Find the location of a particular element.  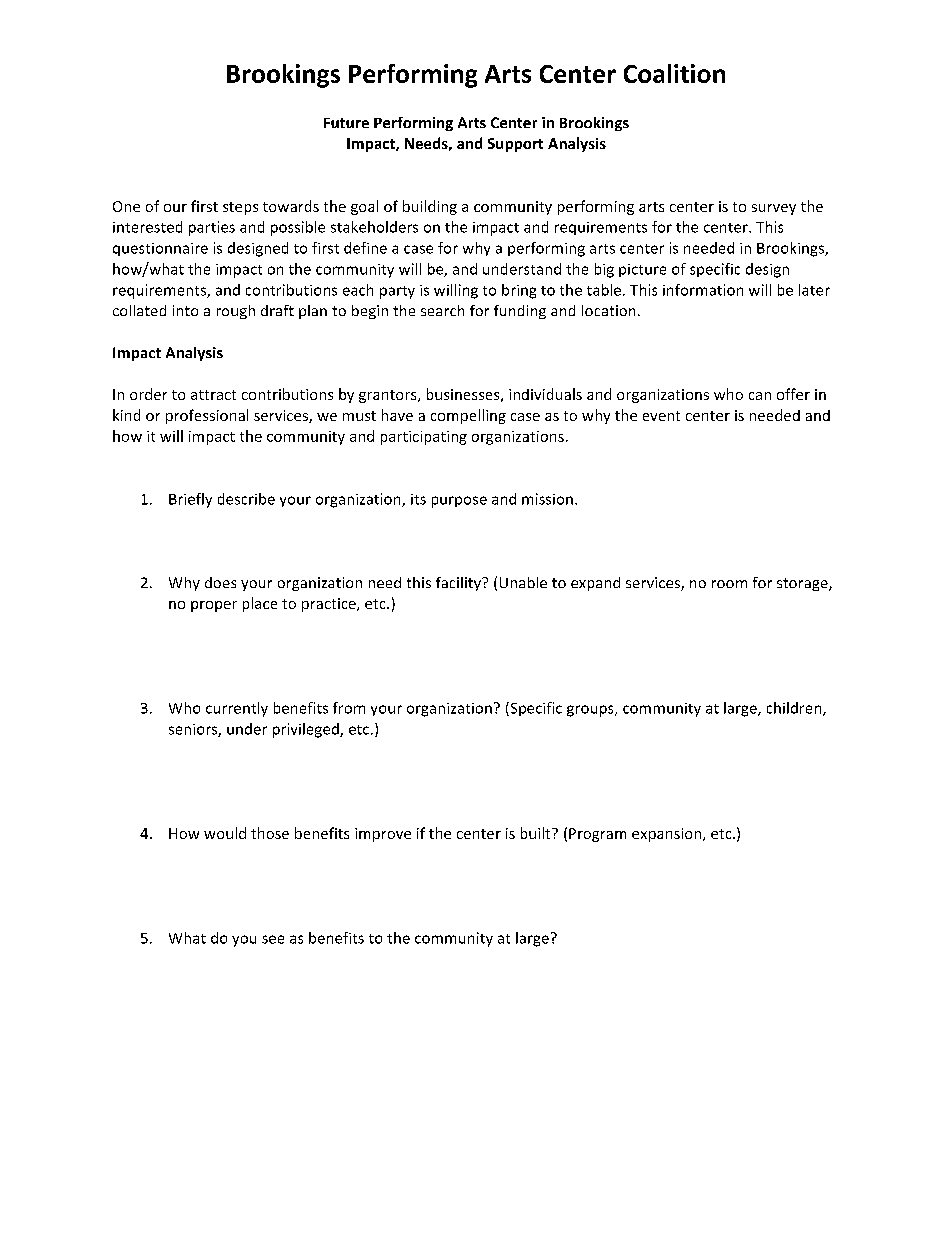

built is located at coordinates (537, 833).
